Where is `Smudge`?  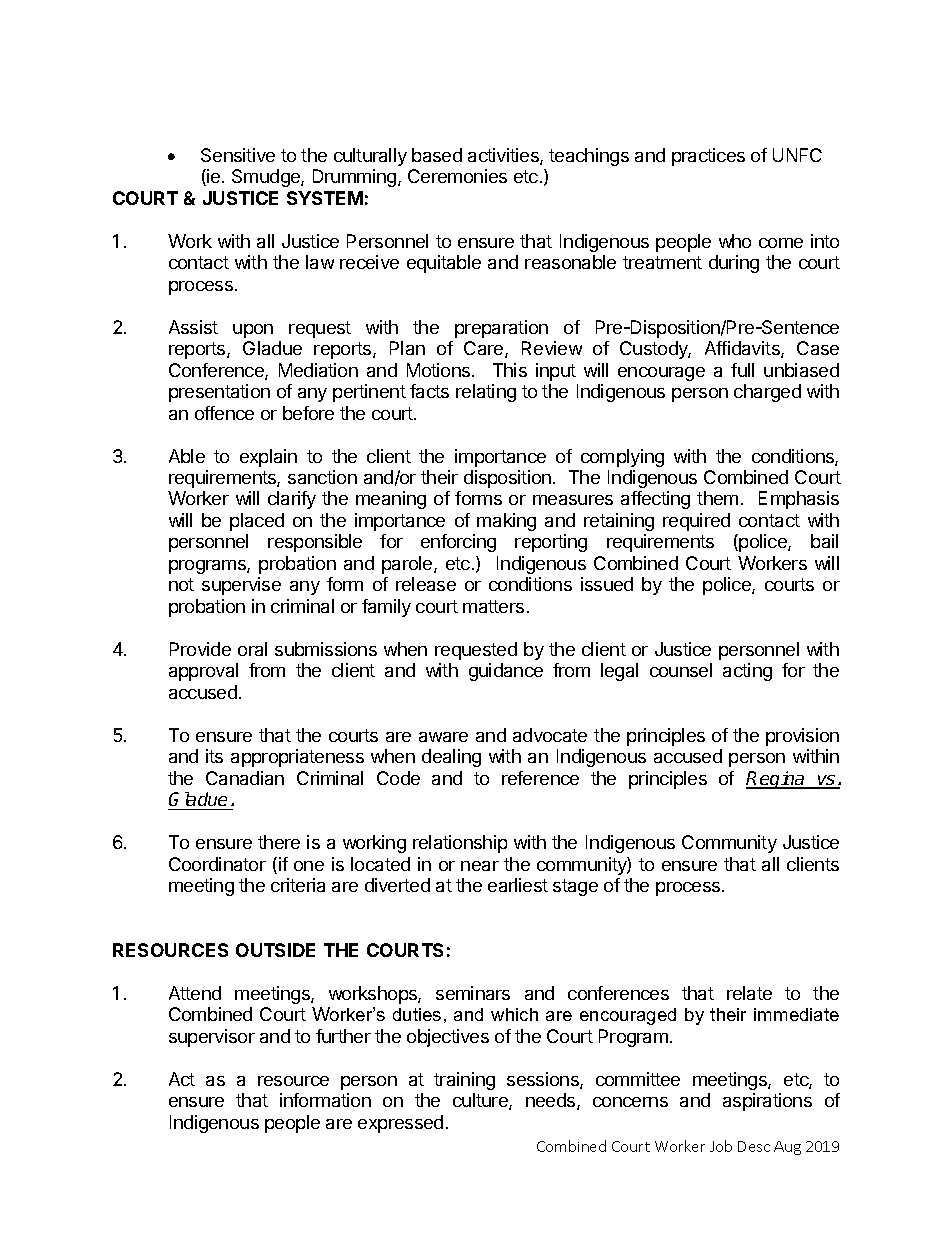
Smudge is located at coordinates (267, 178).
